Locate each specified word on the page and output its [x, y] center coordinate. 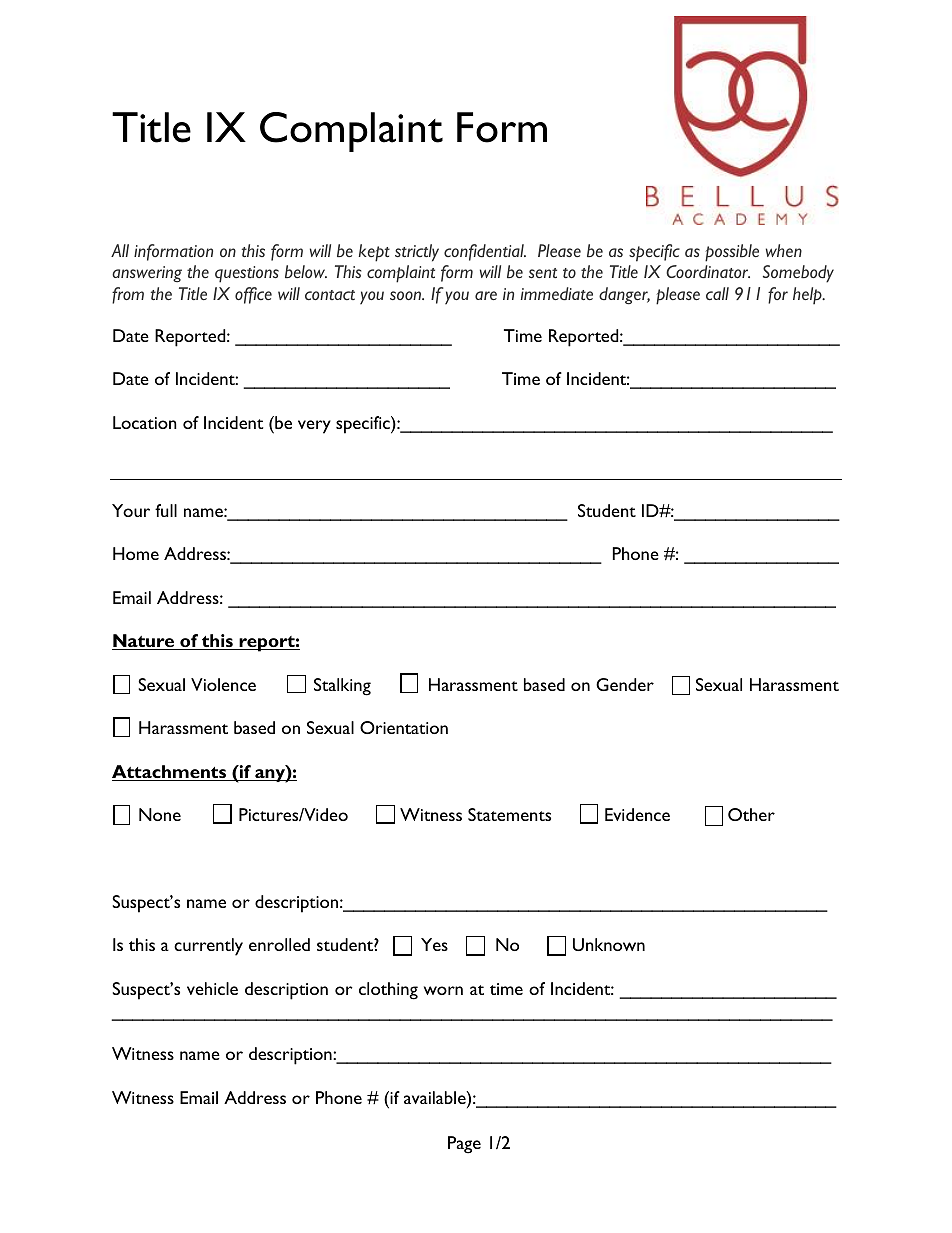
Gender [625, 684]
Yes [434, 944]
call [717, 293]
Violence [223, 684]
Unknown [609, 944]
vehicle [212, 988]
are [486, 295]
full [166, 510]
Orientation [404, 727]
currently [208, 947]
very [314, 427]
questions [247, 274]
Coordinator [708, 271]
